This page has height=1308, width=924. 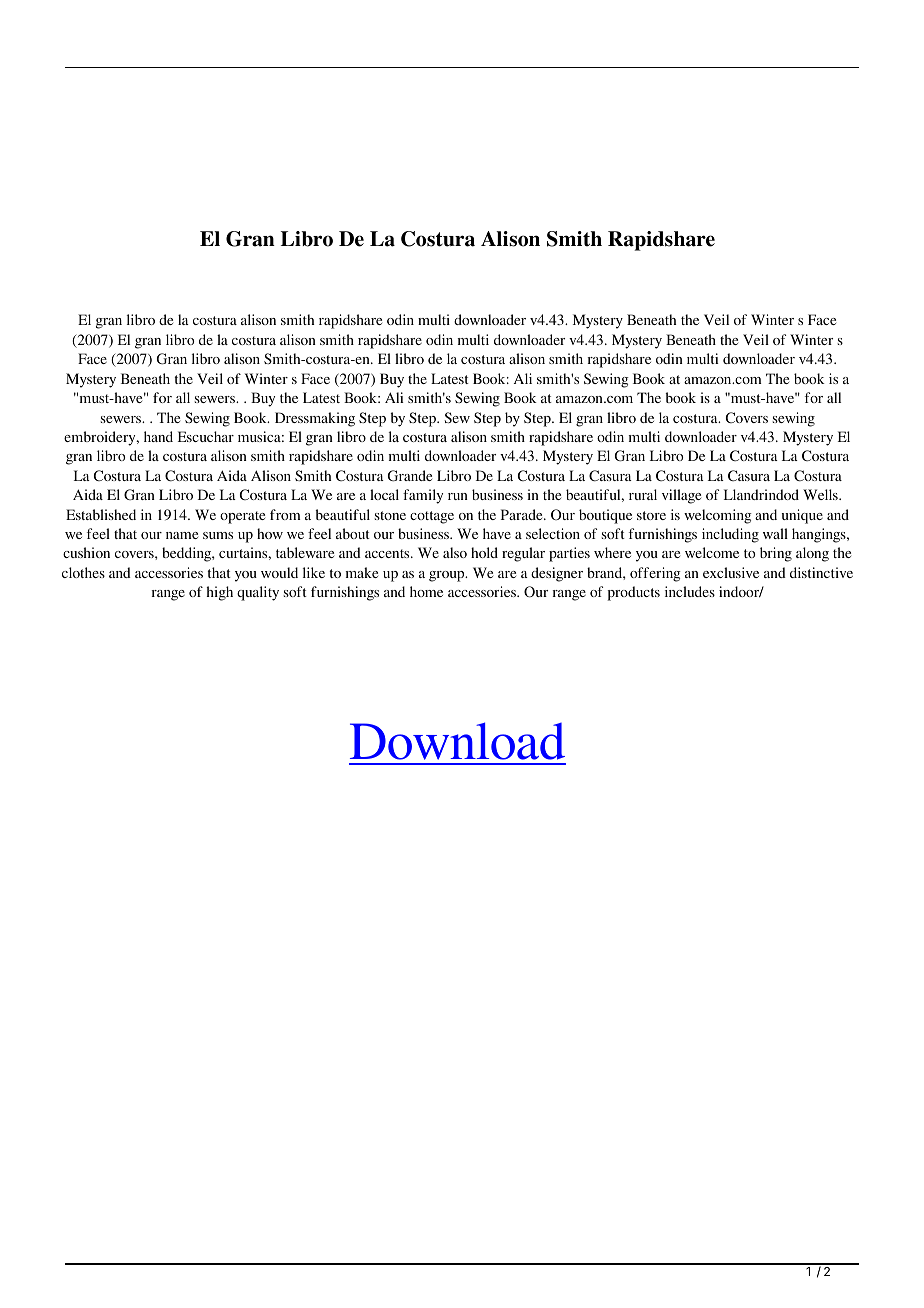 What do you see at coordinates (101, 514) in the page?
I see `Established` at bounding box center [101, 514].
